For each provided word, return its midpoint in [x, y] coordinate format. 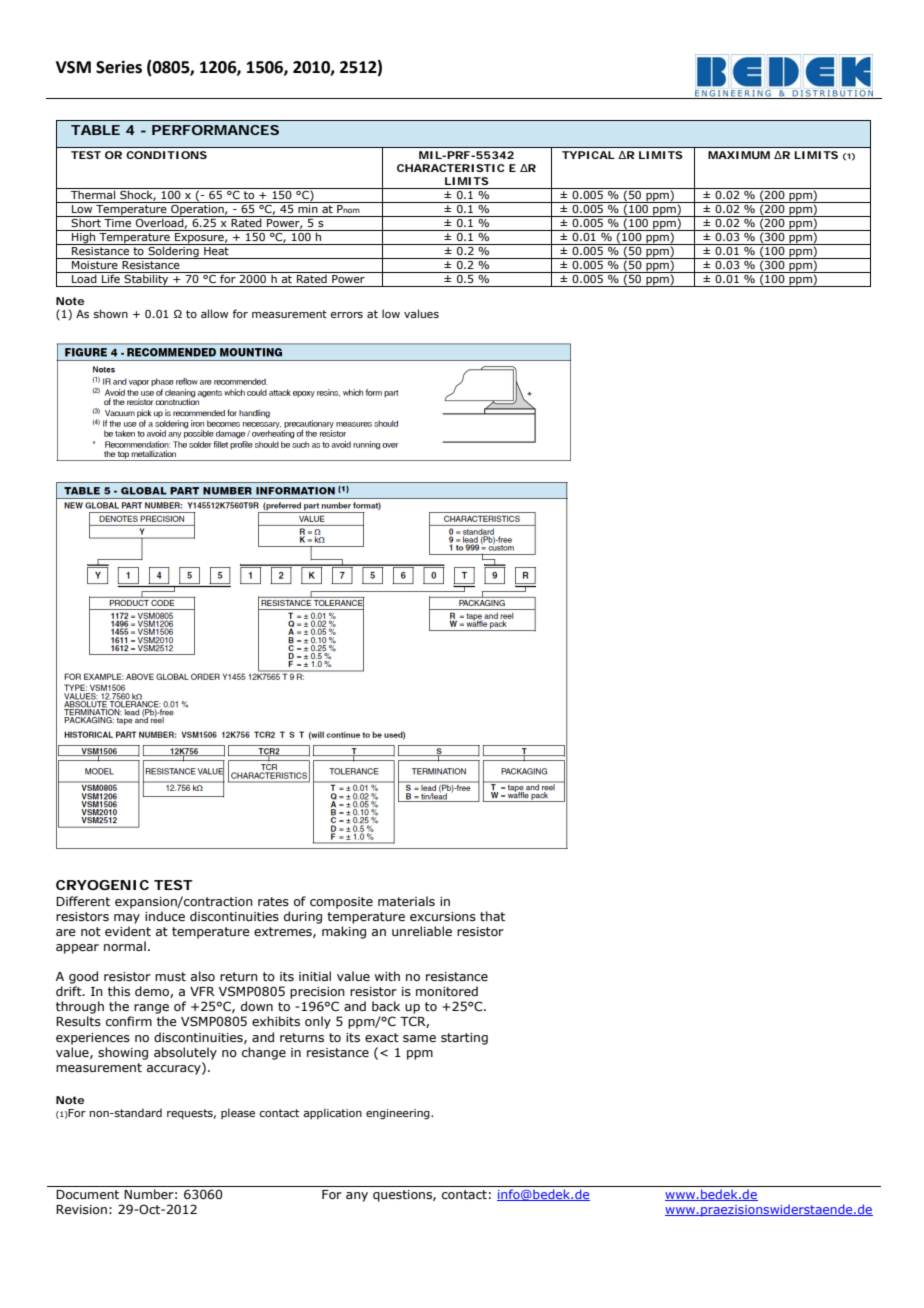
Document [87, 1194]
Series [119, 67]
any [357, 1197]
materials [406, 901]
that [492, 916]
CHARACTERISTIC [450, 168]
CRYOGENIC [102, 885]
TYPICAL [588, 155]
